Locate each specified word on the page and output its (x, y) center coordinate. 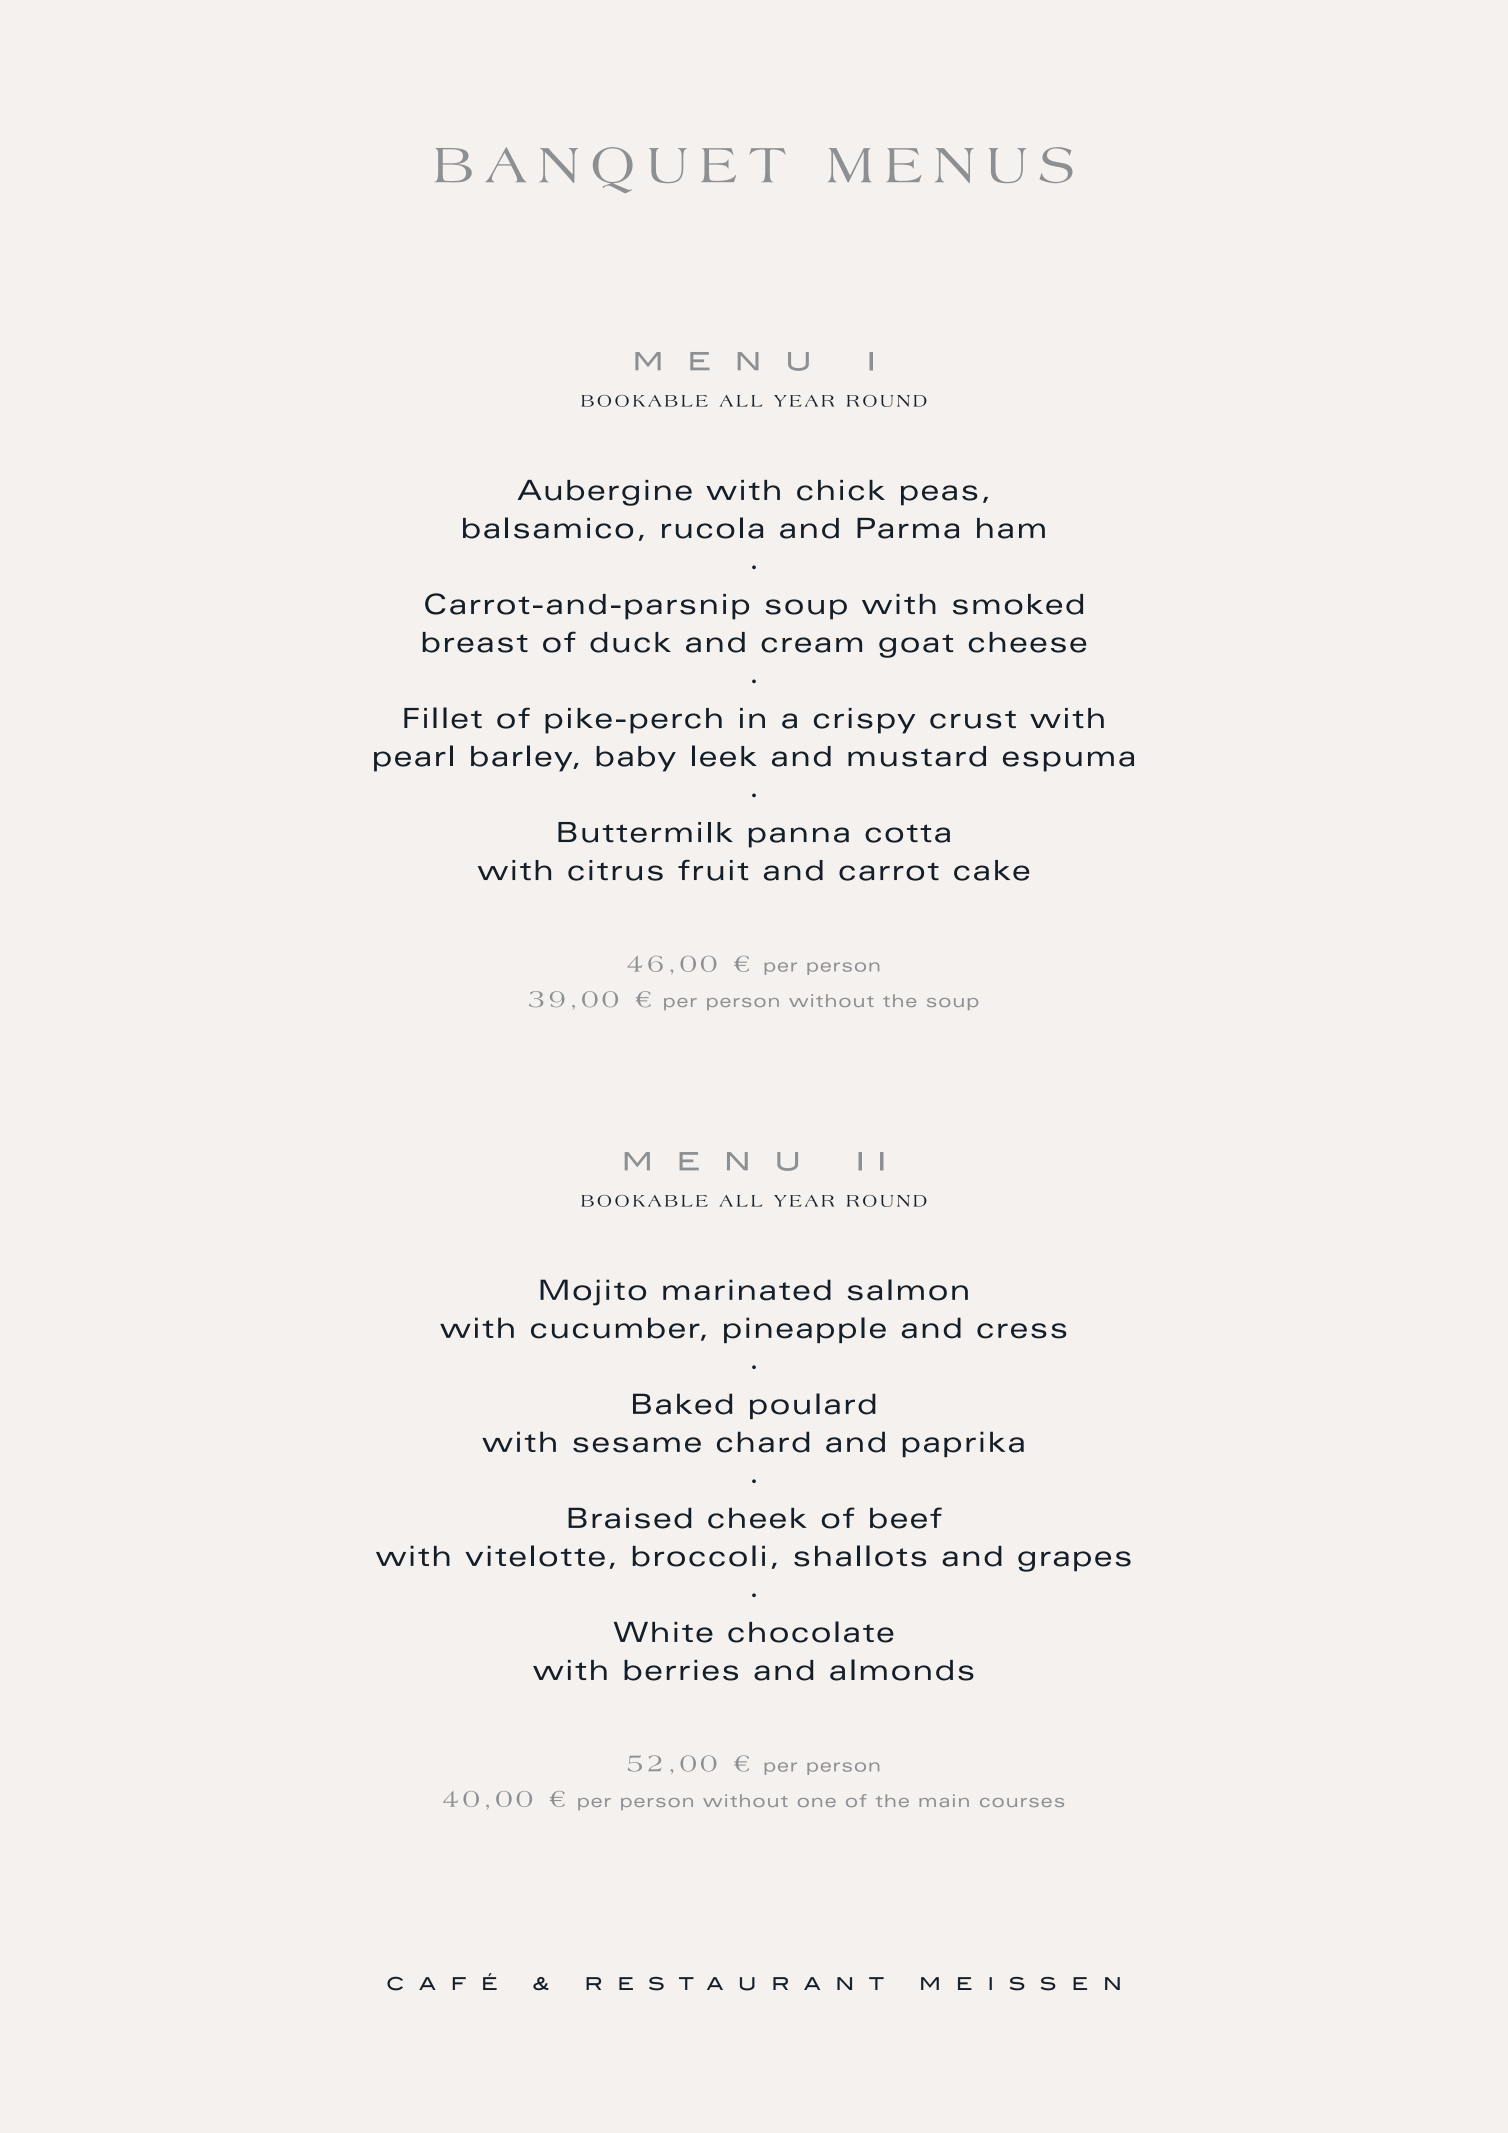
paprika (963, 1444)
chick (841, 490)
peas (939, 495)
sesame (637, 1445)
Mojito (593, 1292)
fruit (713, 870)
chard (763, 1442)
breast (475, 642)
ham (1011, 528)
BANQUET (610, 170)
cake (992, 870)
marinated (747, 1290)
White (663, 1632)
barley (523, 758)
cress (1022, 1331)
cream (811, 645)
